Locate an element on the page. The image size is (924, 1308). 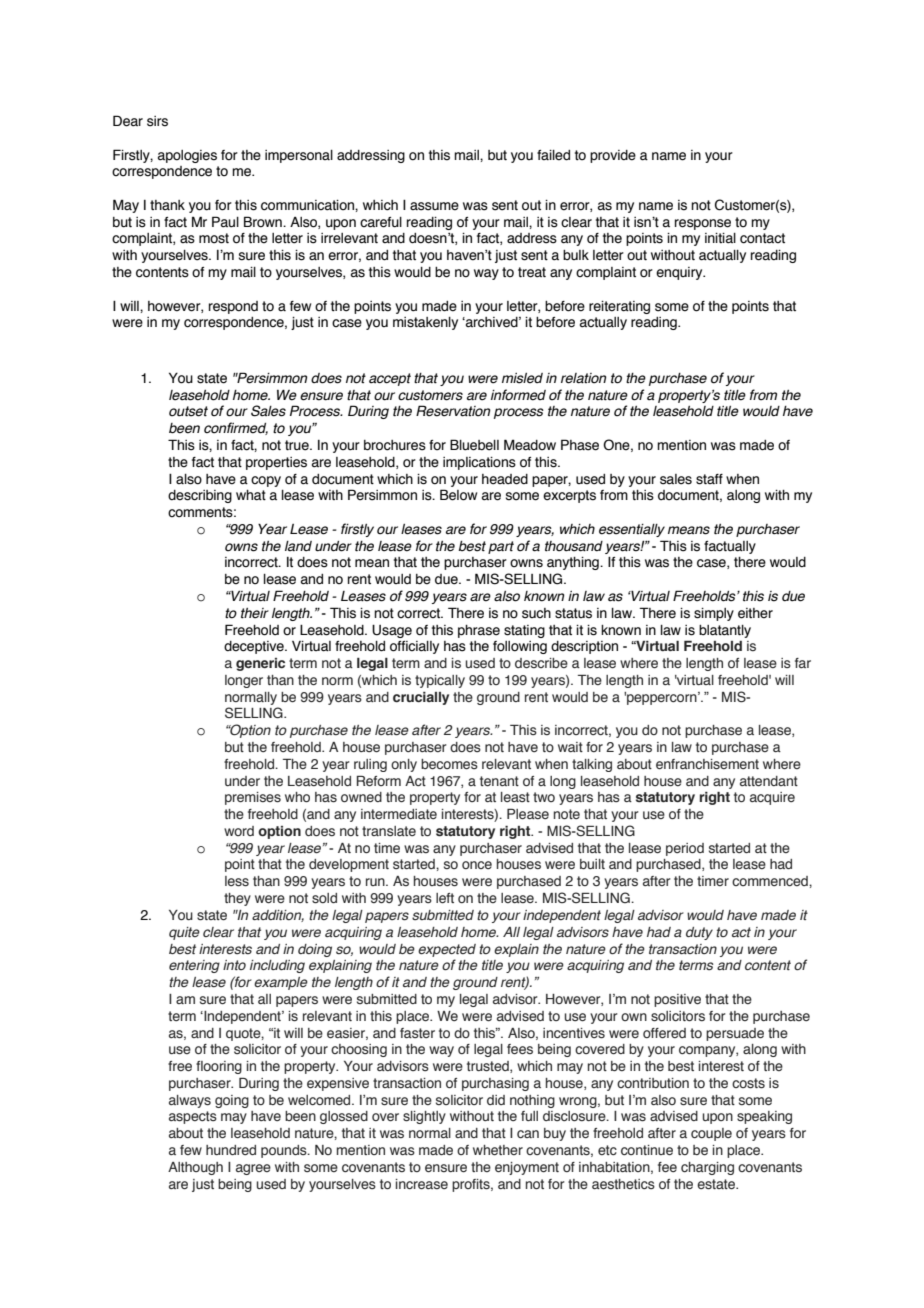
response is located at coordinates (703, 224).
